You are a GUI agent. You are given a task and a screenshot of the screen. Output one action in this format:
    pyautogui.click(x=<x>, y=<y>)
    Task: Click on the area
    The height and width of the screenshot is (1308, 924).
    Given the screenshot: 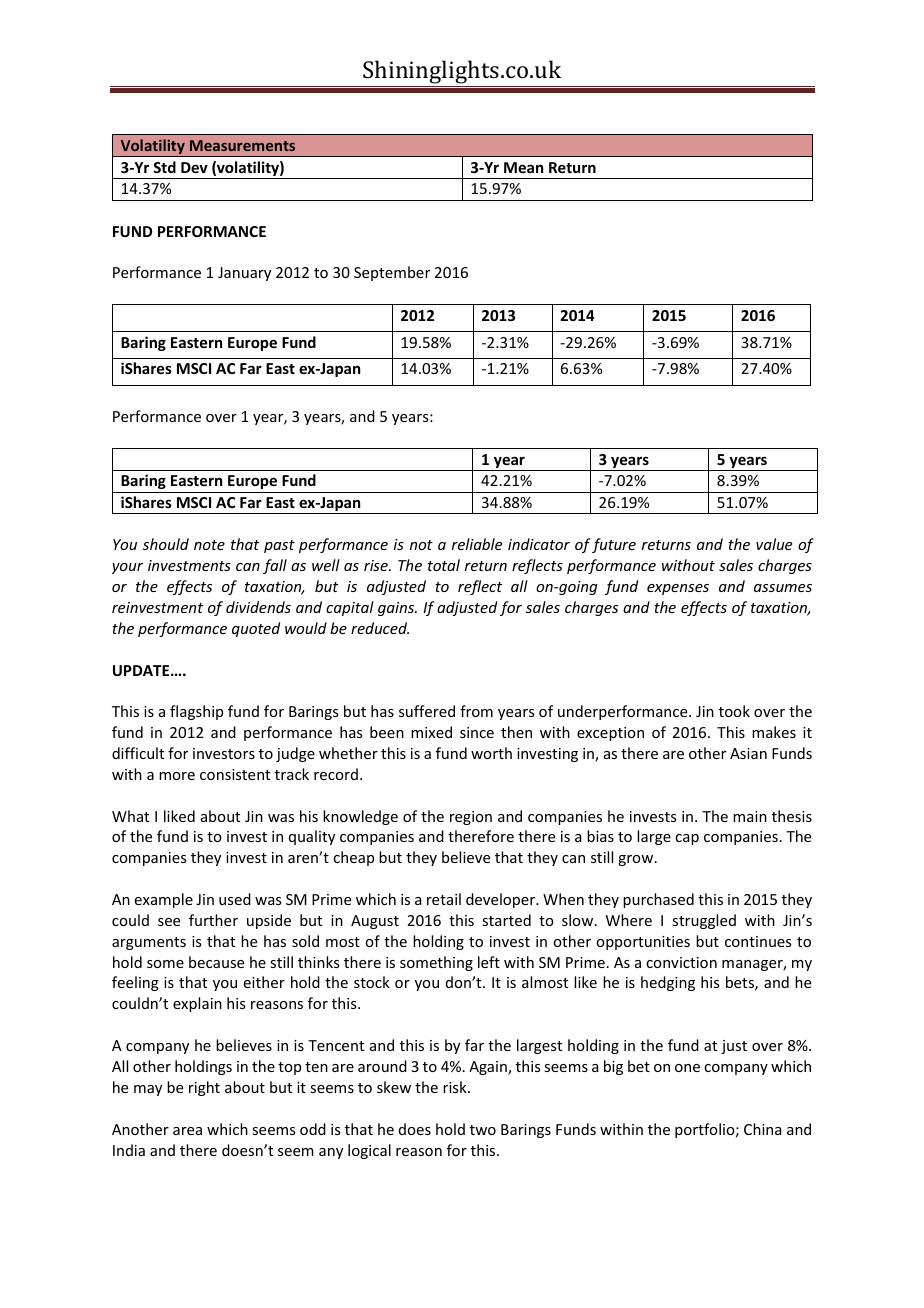 What is the action you would take?
    pyautogui.click(x=187, y=1131)
